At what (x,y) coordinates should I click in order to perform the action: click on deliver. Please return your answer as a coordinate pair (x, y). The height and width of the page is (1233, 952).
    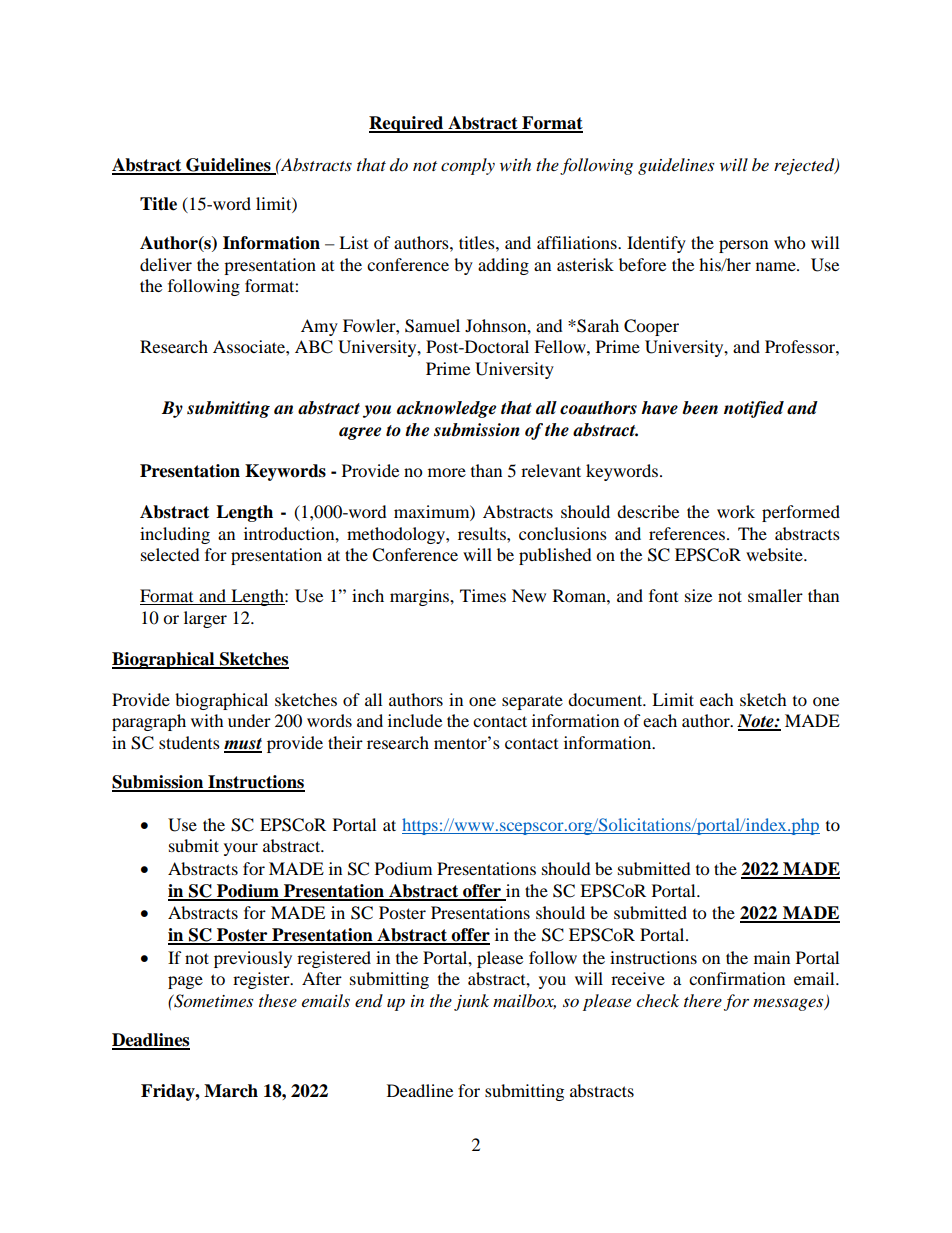
    Looking at the image, I should click on (166, 264).
